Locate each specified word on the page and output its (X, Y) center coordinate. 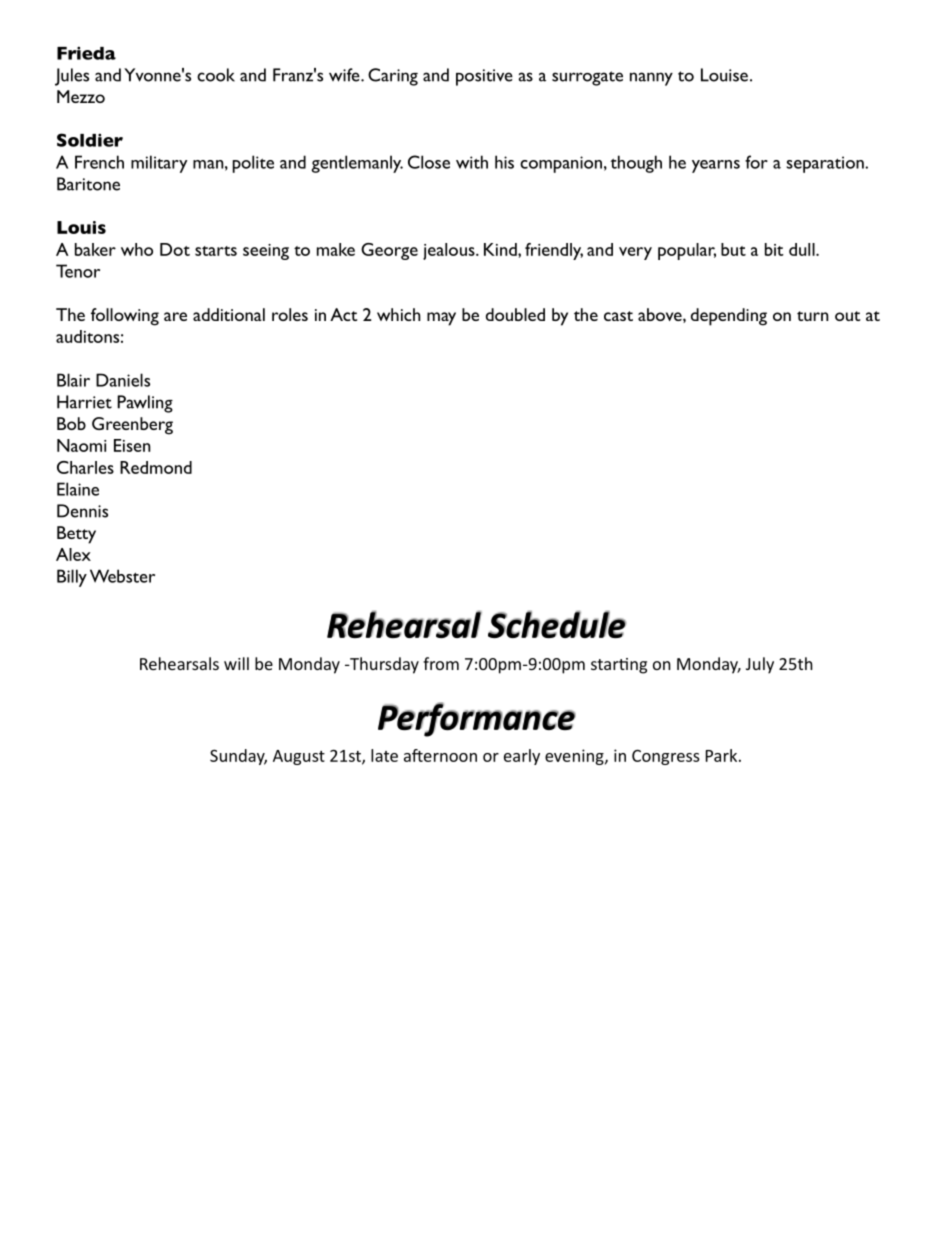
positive (484, 77)
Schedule (557, 624)
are (175, 316)
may (441, 319)
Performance (477, 719)
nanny (651, 79)
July (760, 665)
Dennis (82, 511)
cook (216, 75)
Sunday (238, 757)
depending (729, 317)
